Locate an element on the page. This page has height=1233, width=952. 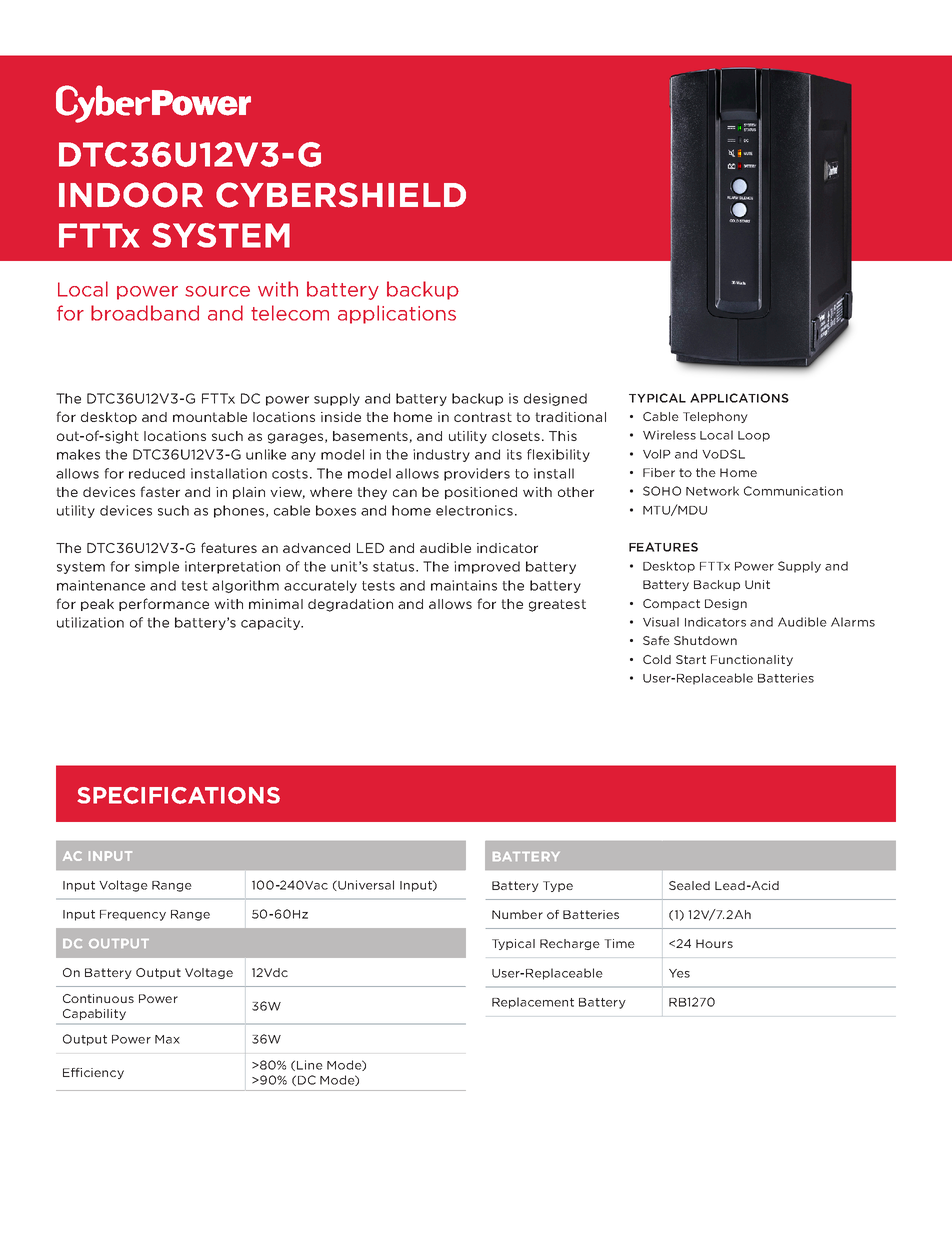
INDOOR is located at coordinates (131, 195).
